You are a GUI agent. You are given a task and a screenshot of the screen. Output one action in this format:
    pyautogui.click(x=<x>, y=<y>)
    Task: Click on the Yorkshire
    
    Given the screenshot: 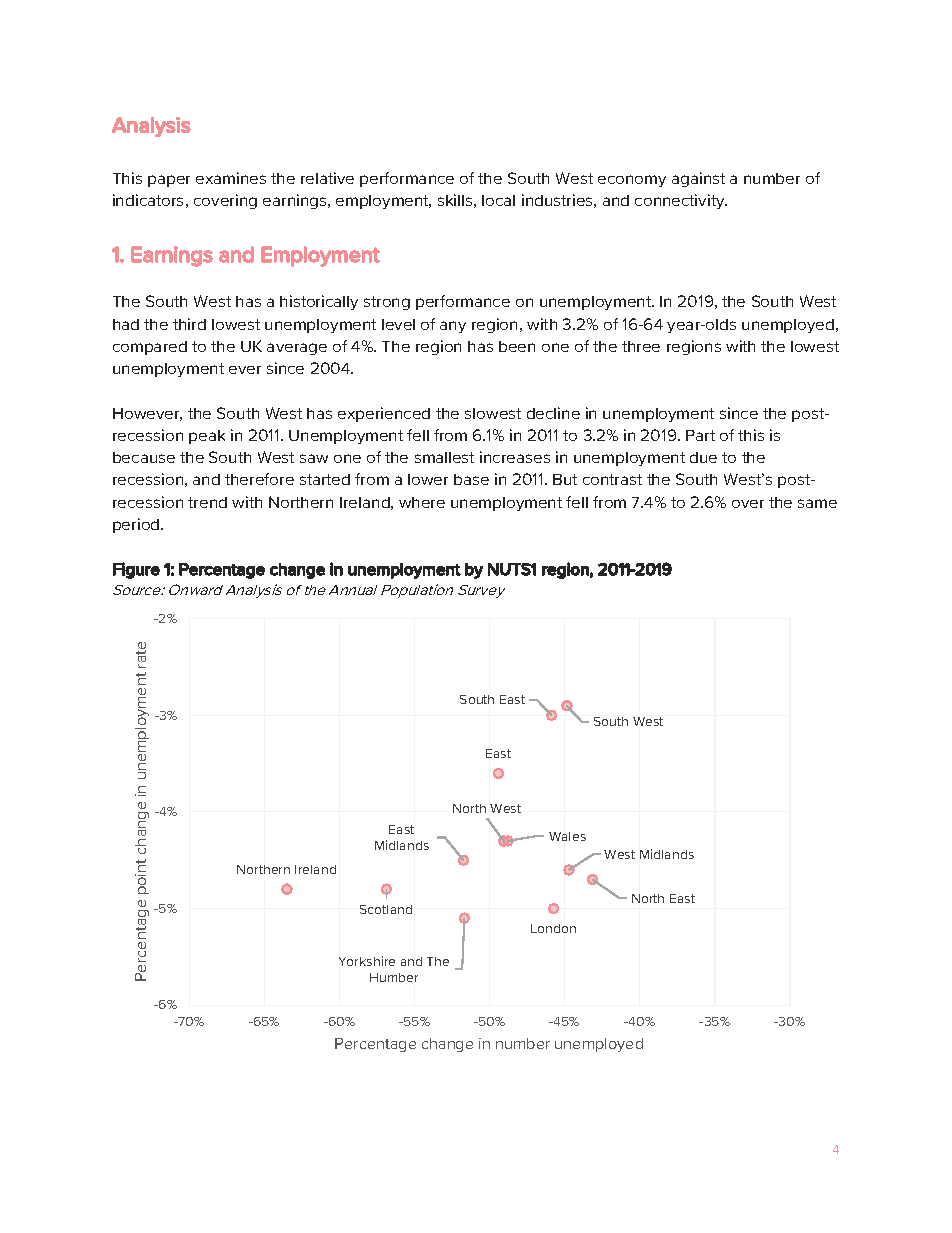 What is the action you would take?
    pyautogui.click(x=367, y=961)
